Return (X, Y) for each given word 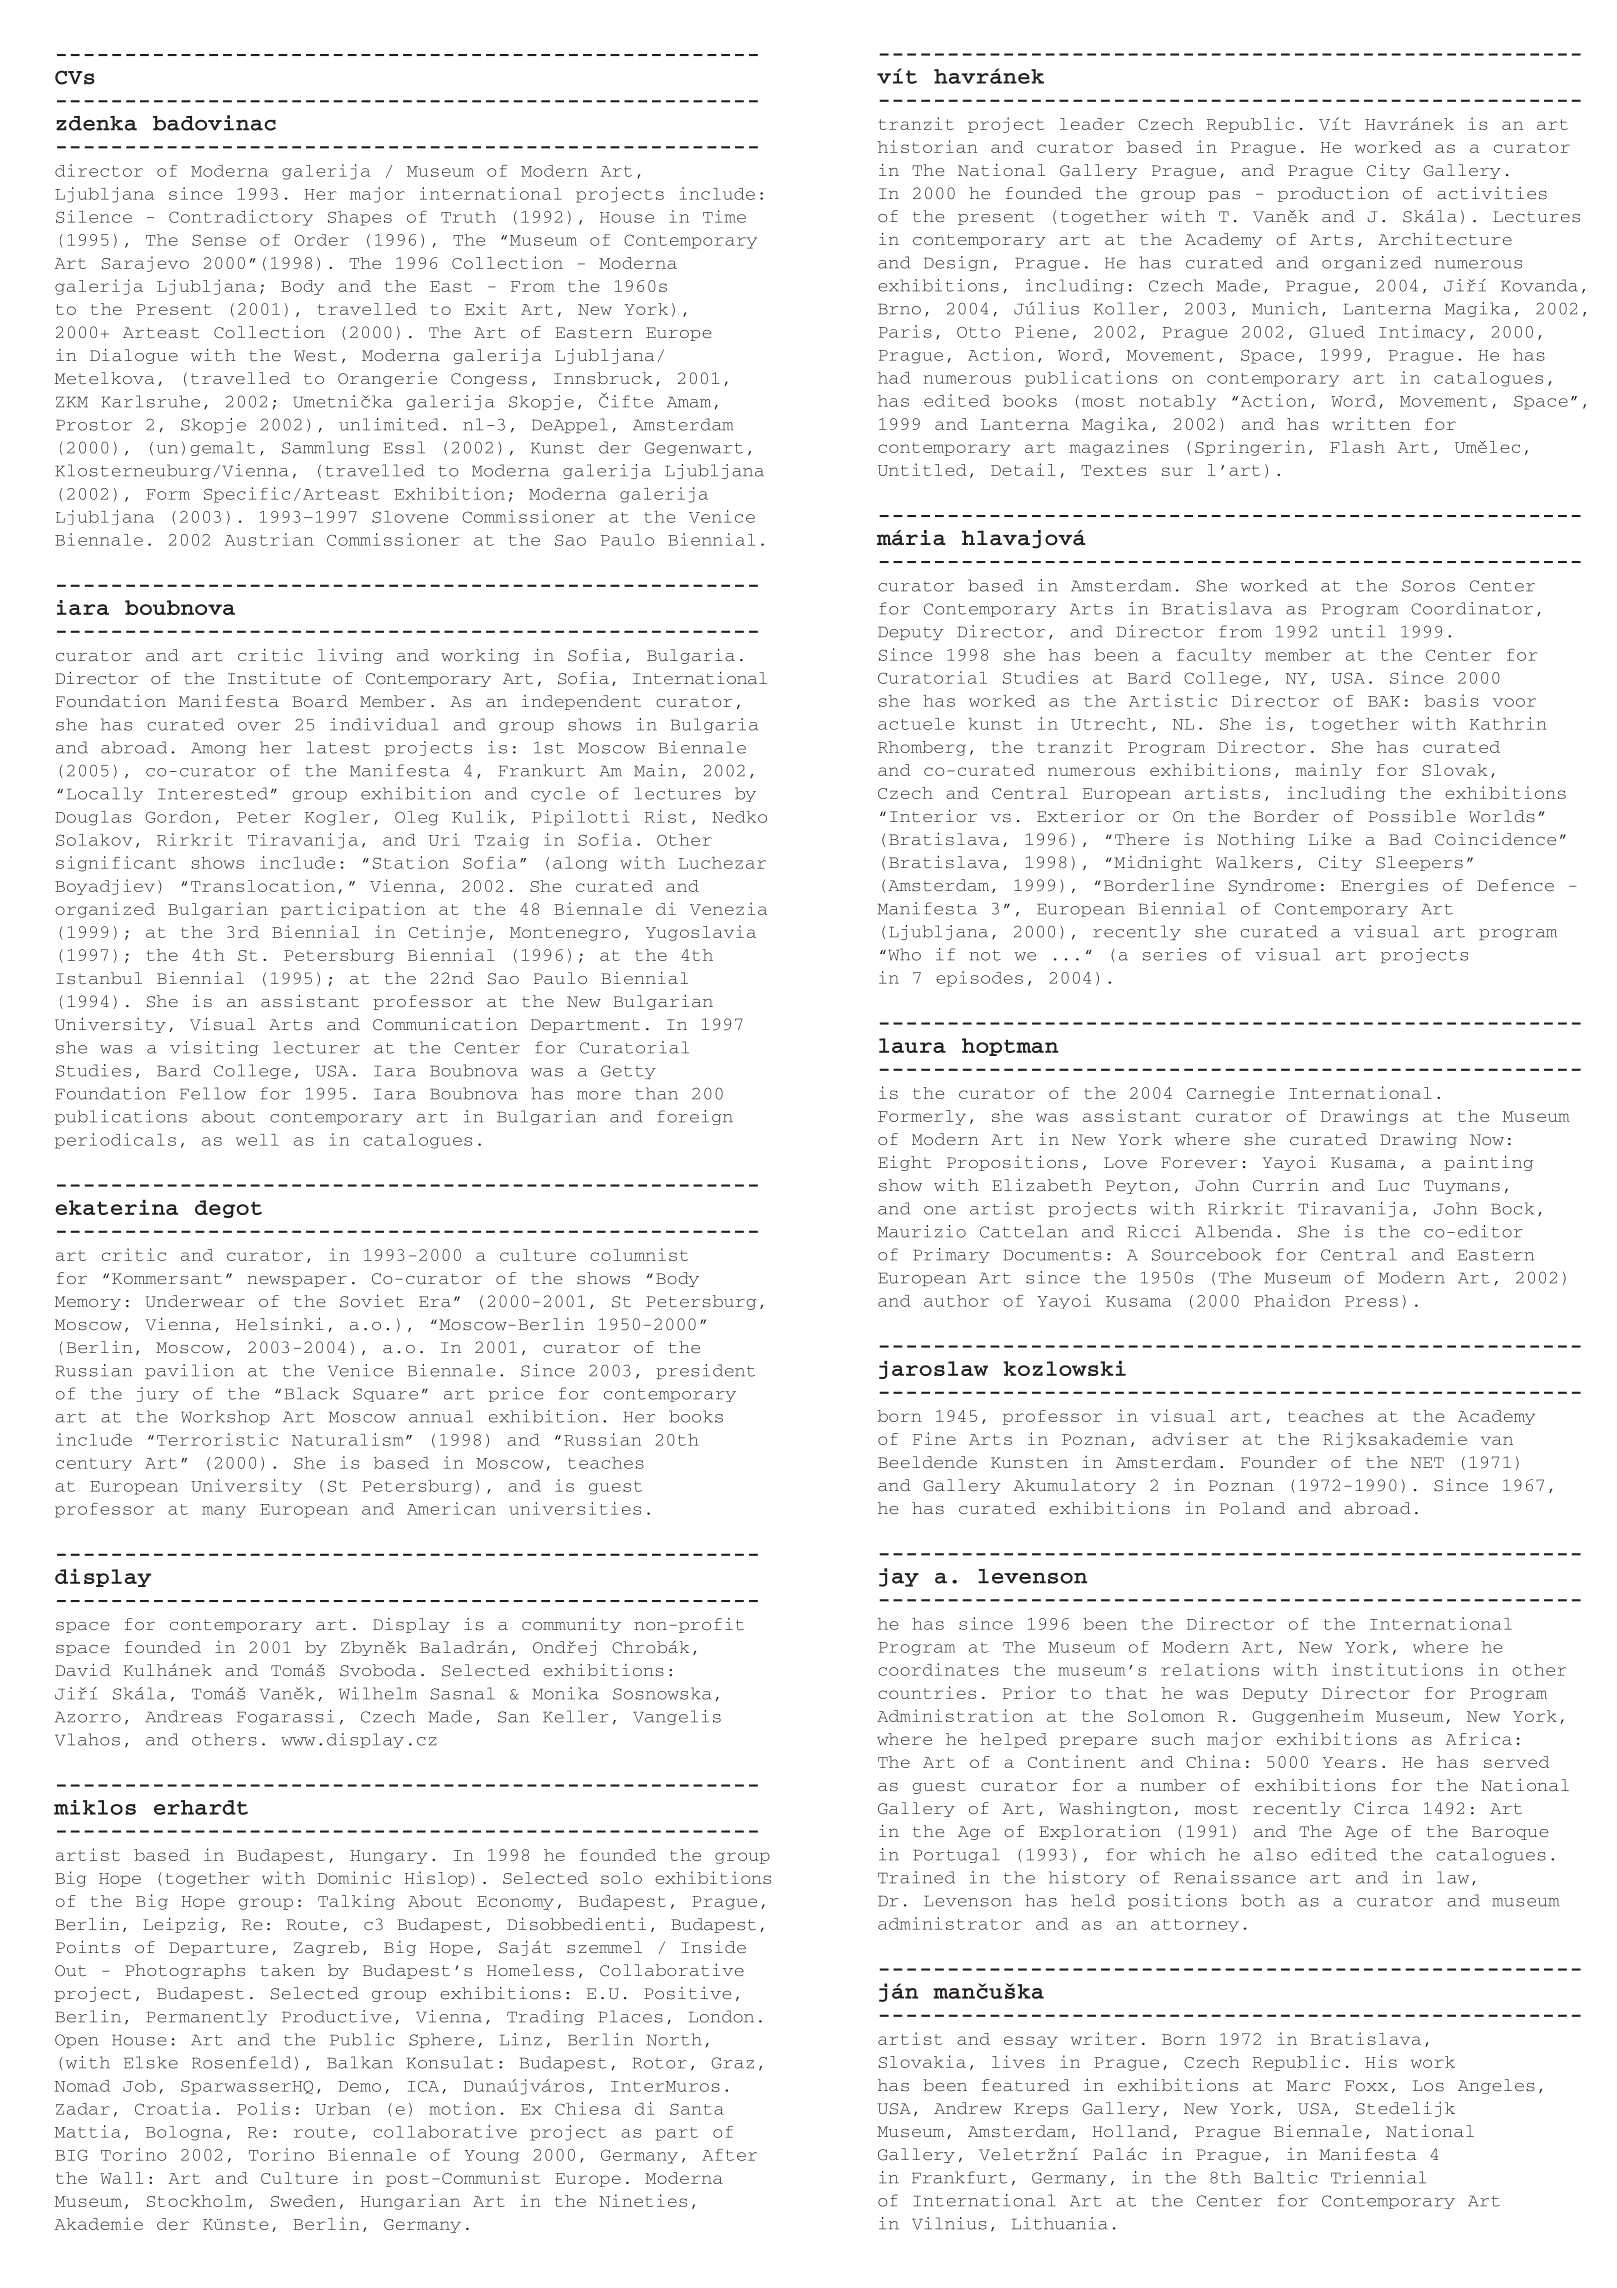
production (1333, 194)
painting (1488, 1163)
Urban (343, 2109)
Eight (904, 1163)
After (729, 2155)
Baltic (1285, 2177)
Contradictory (241, 218)
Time (724, 216)
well (257, 1140)
